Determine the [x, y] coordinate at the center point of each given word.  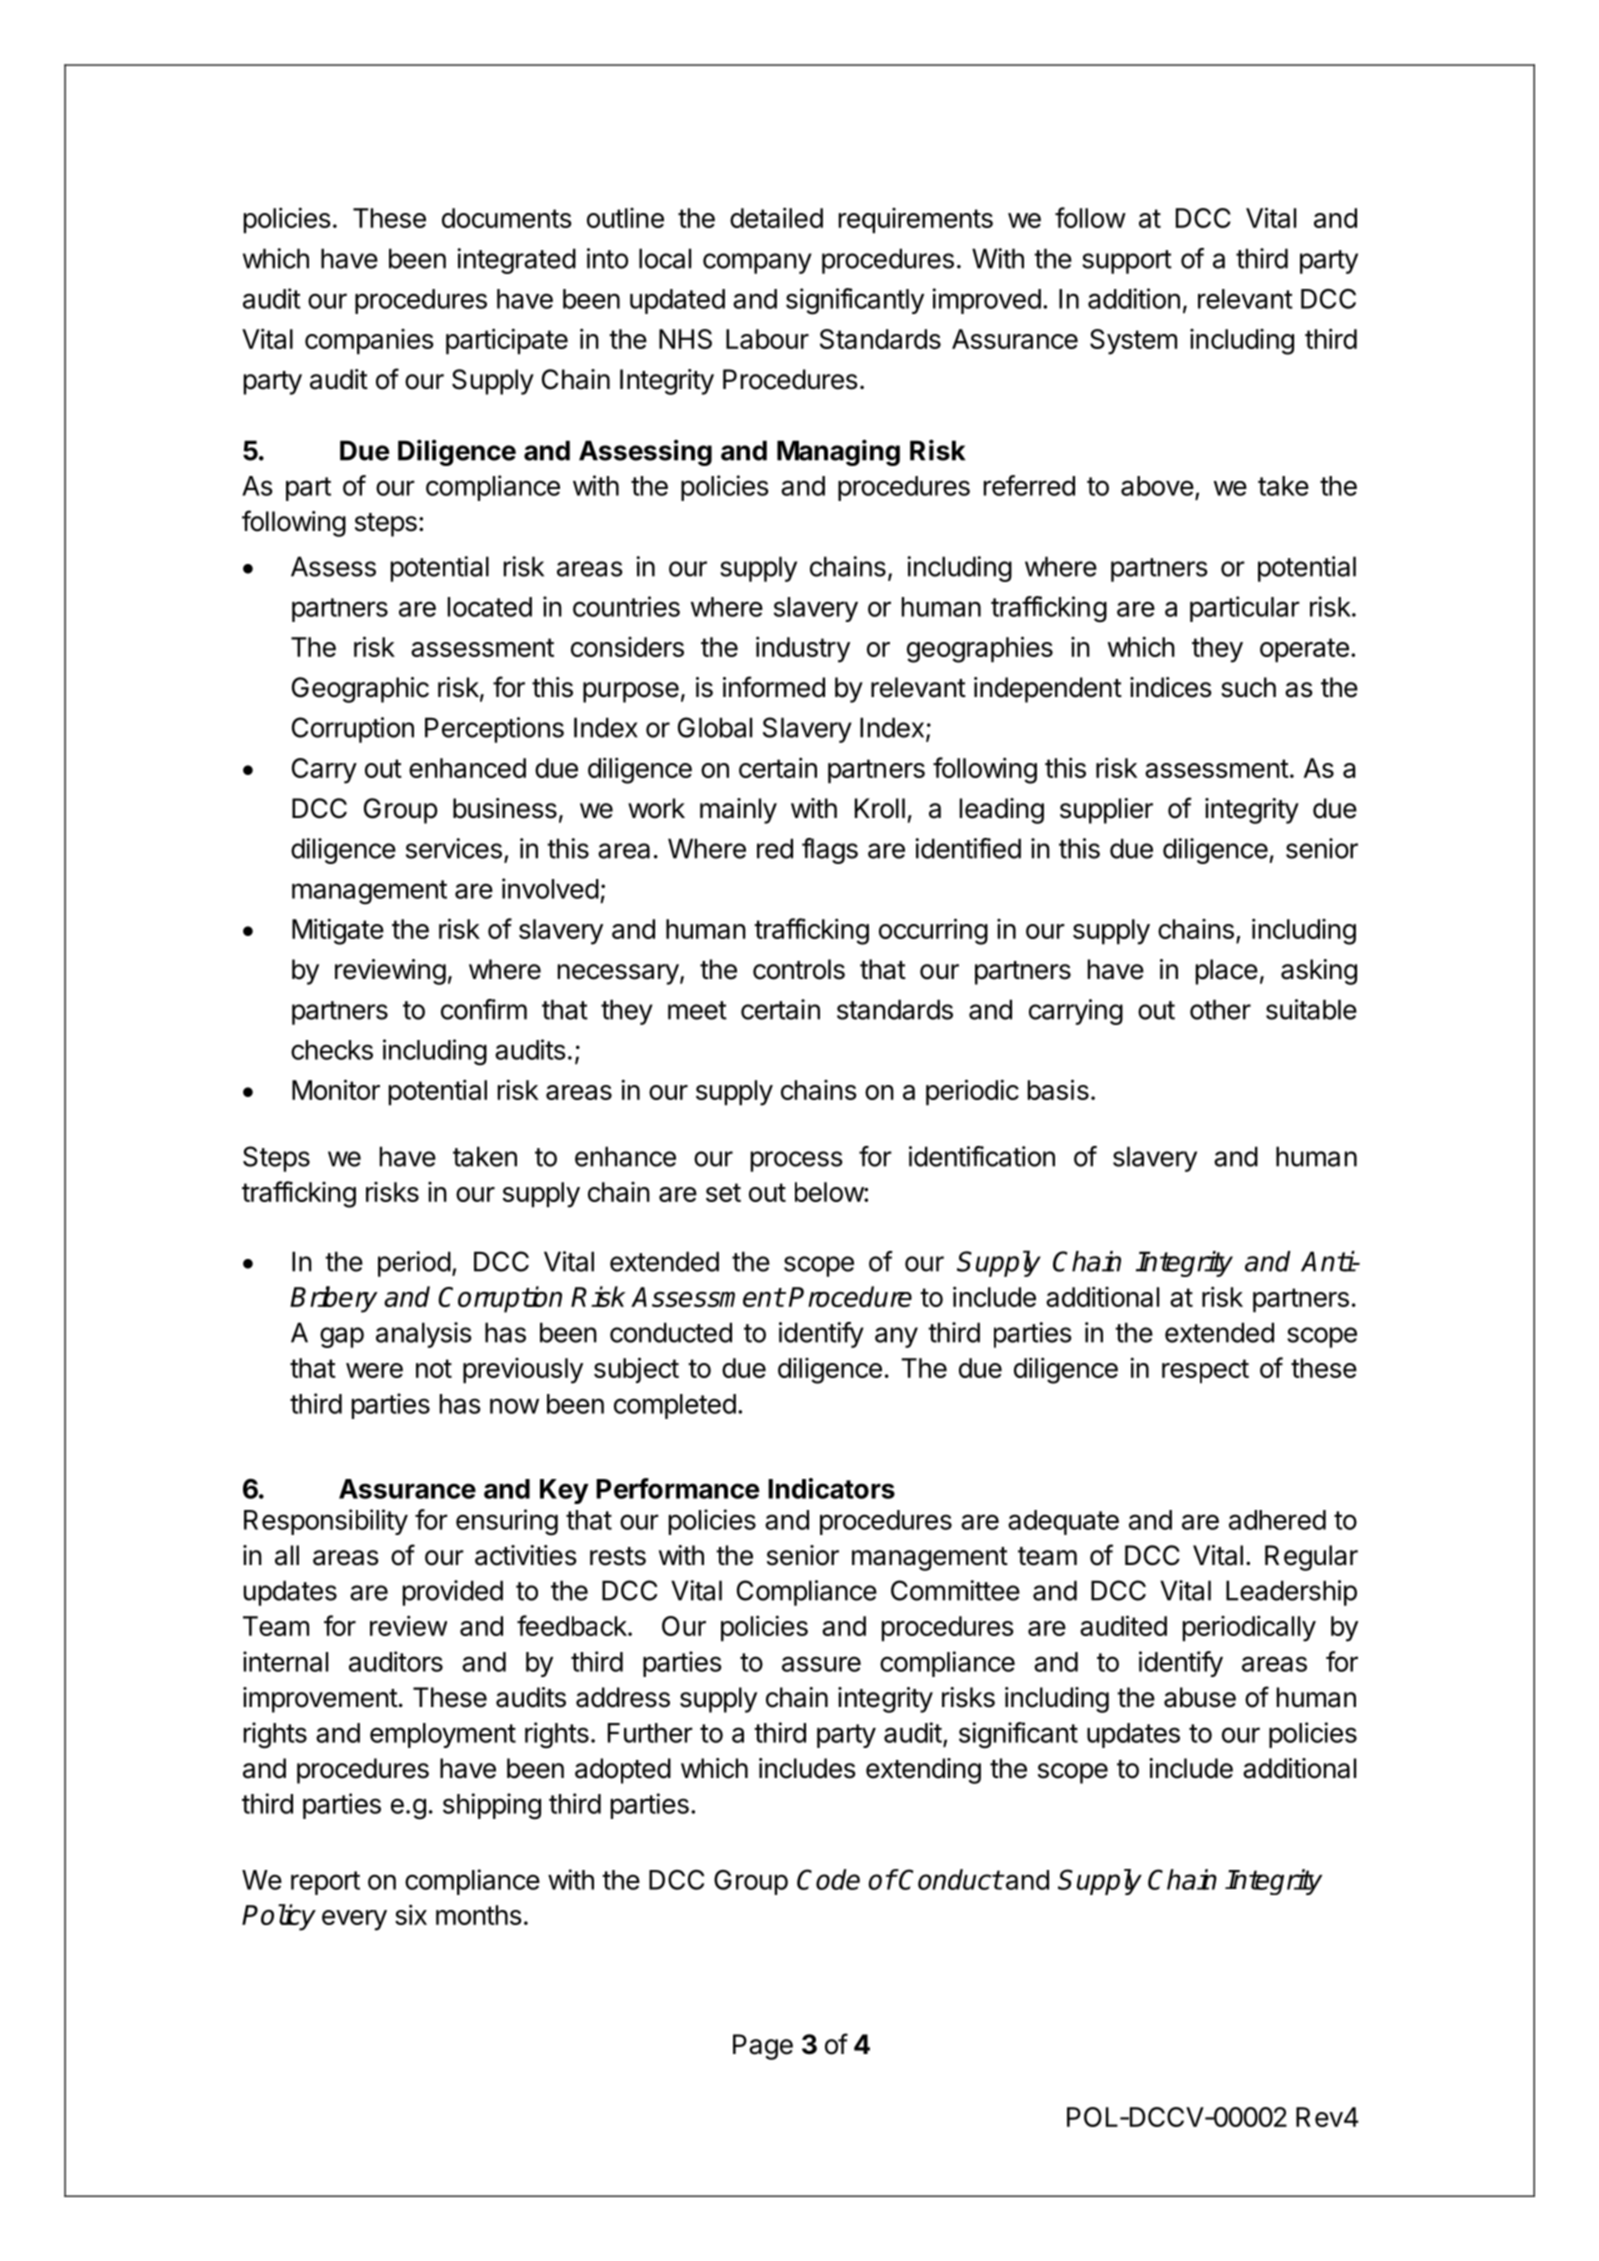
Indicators [831, 1488]
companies [369, 342]
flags [830, 851]
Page [763, 2047]
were [374, 1370]
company [757, 263]
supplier [1106, 811]
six [411, 1914]
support [1127, 262]
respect [1205, 1371]
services [454, 848]
